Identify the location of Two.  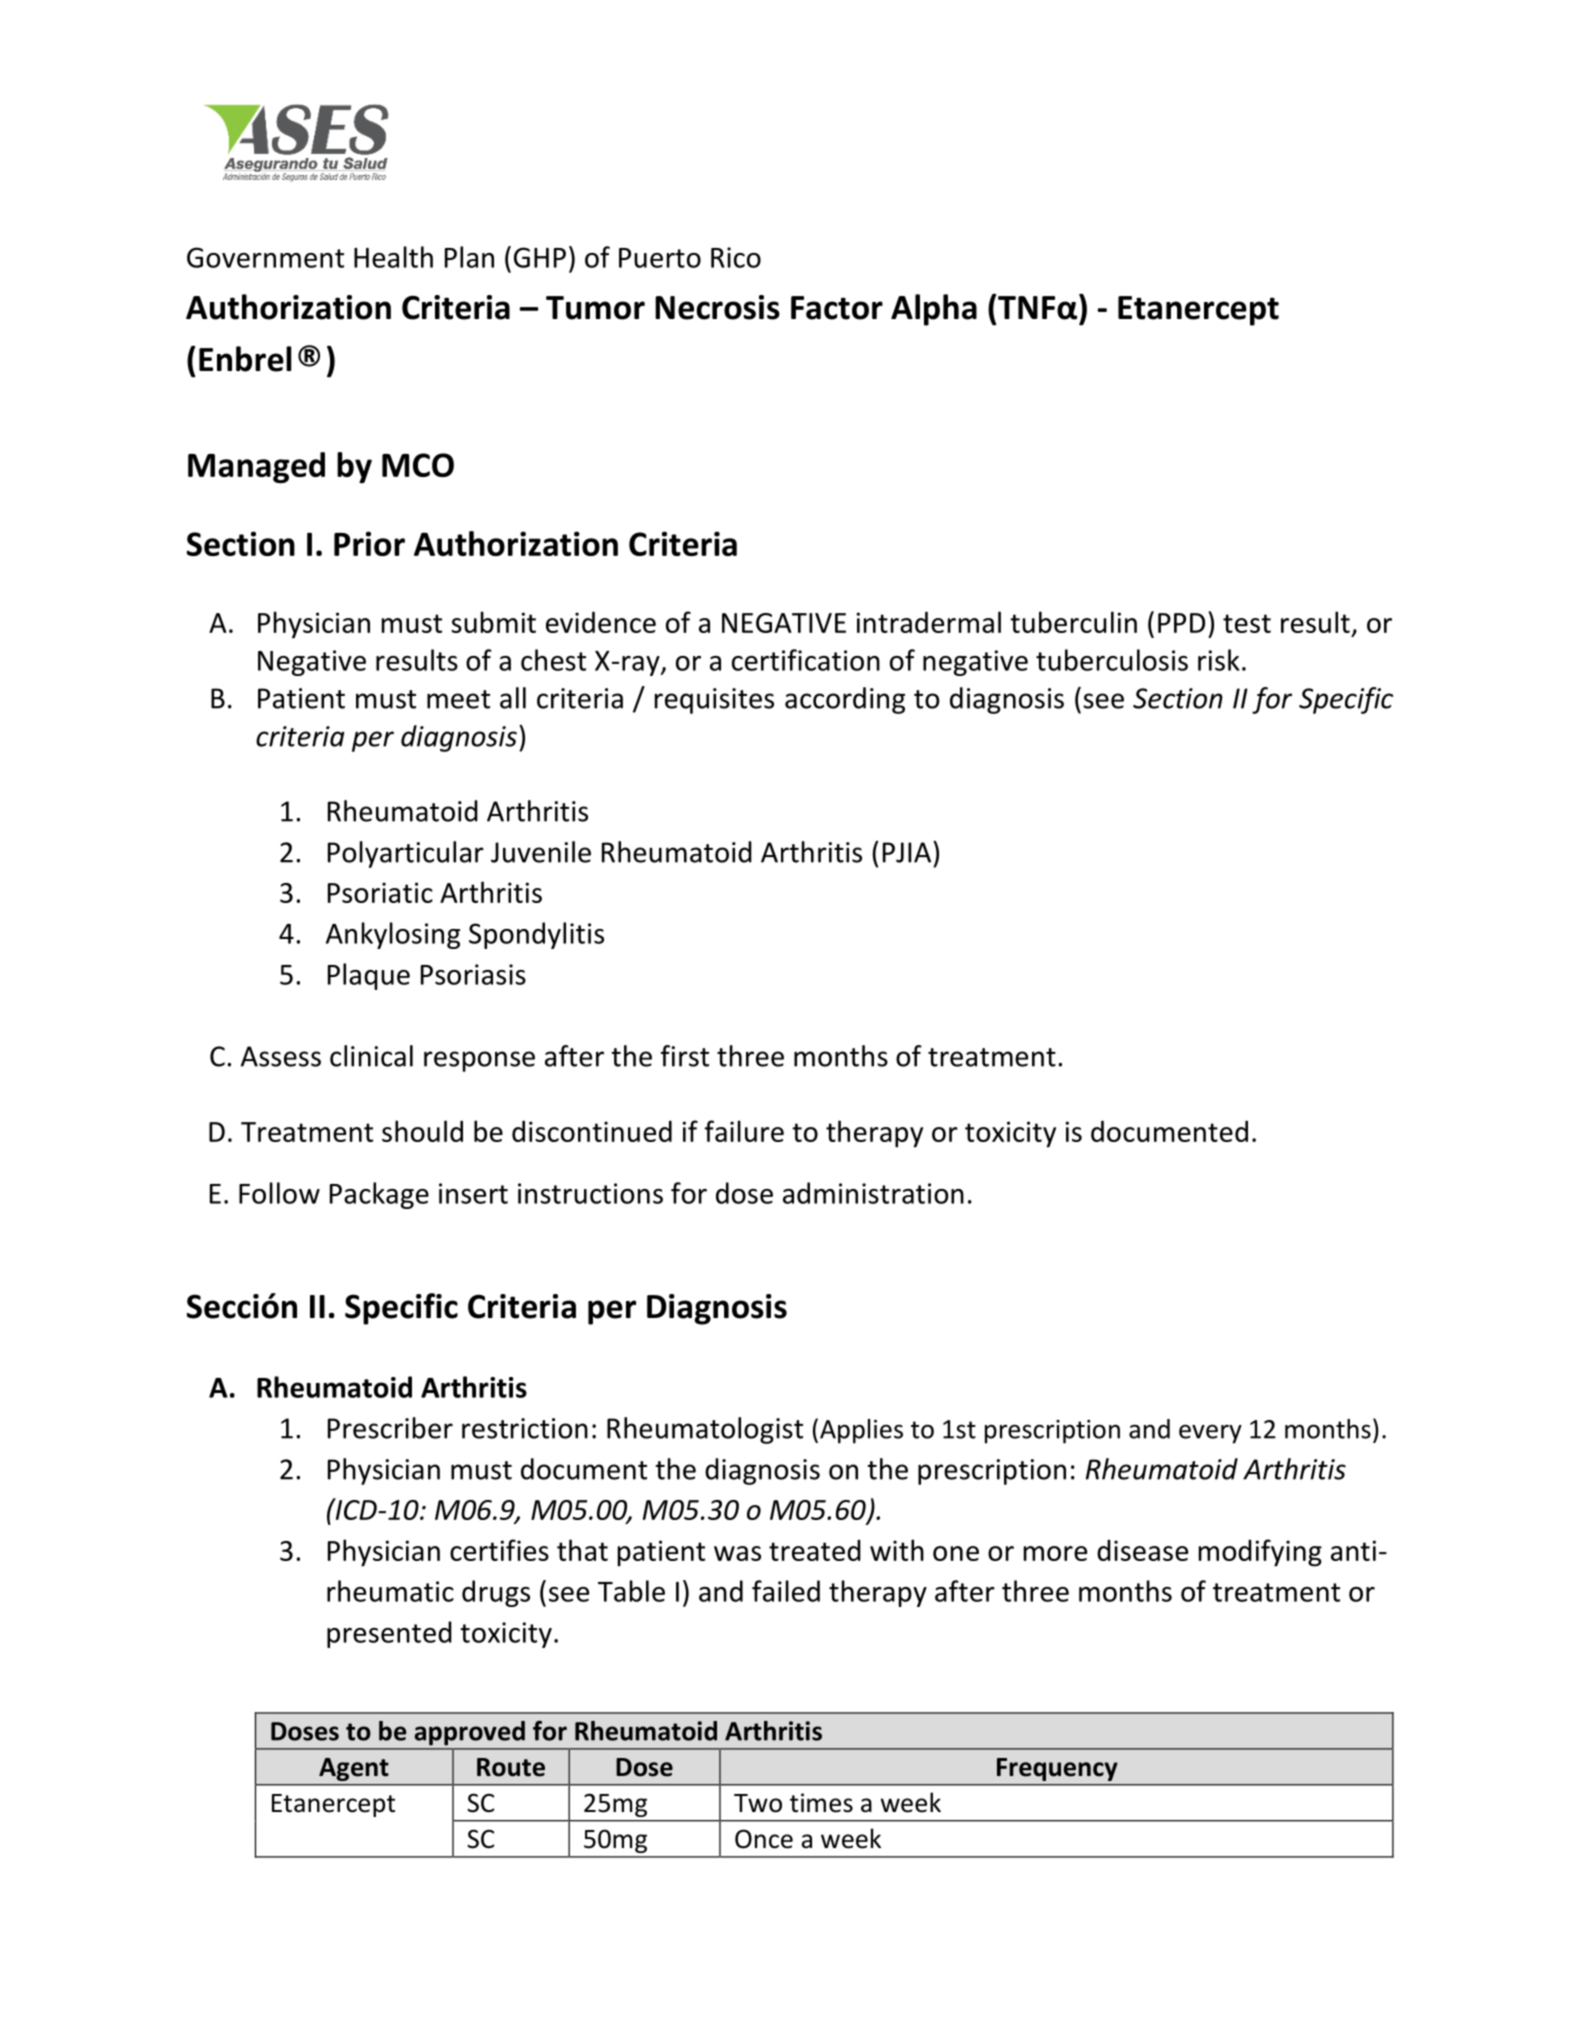
(758, 1803).
